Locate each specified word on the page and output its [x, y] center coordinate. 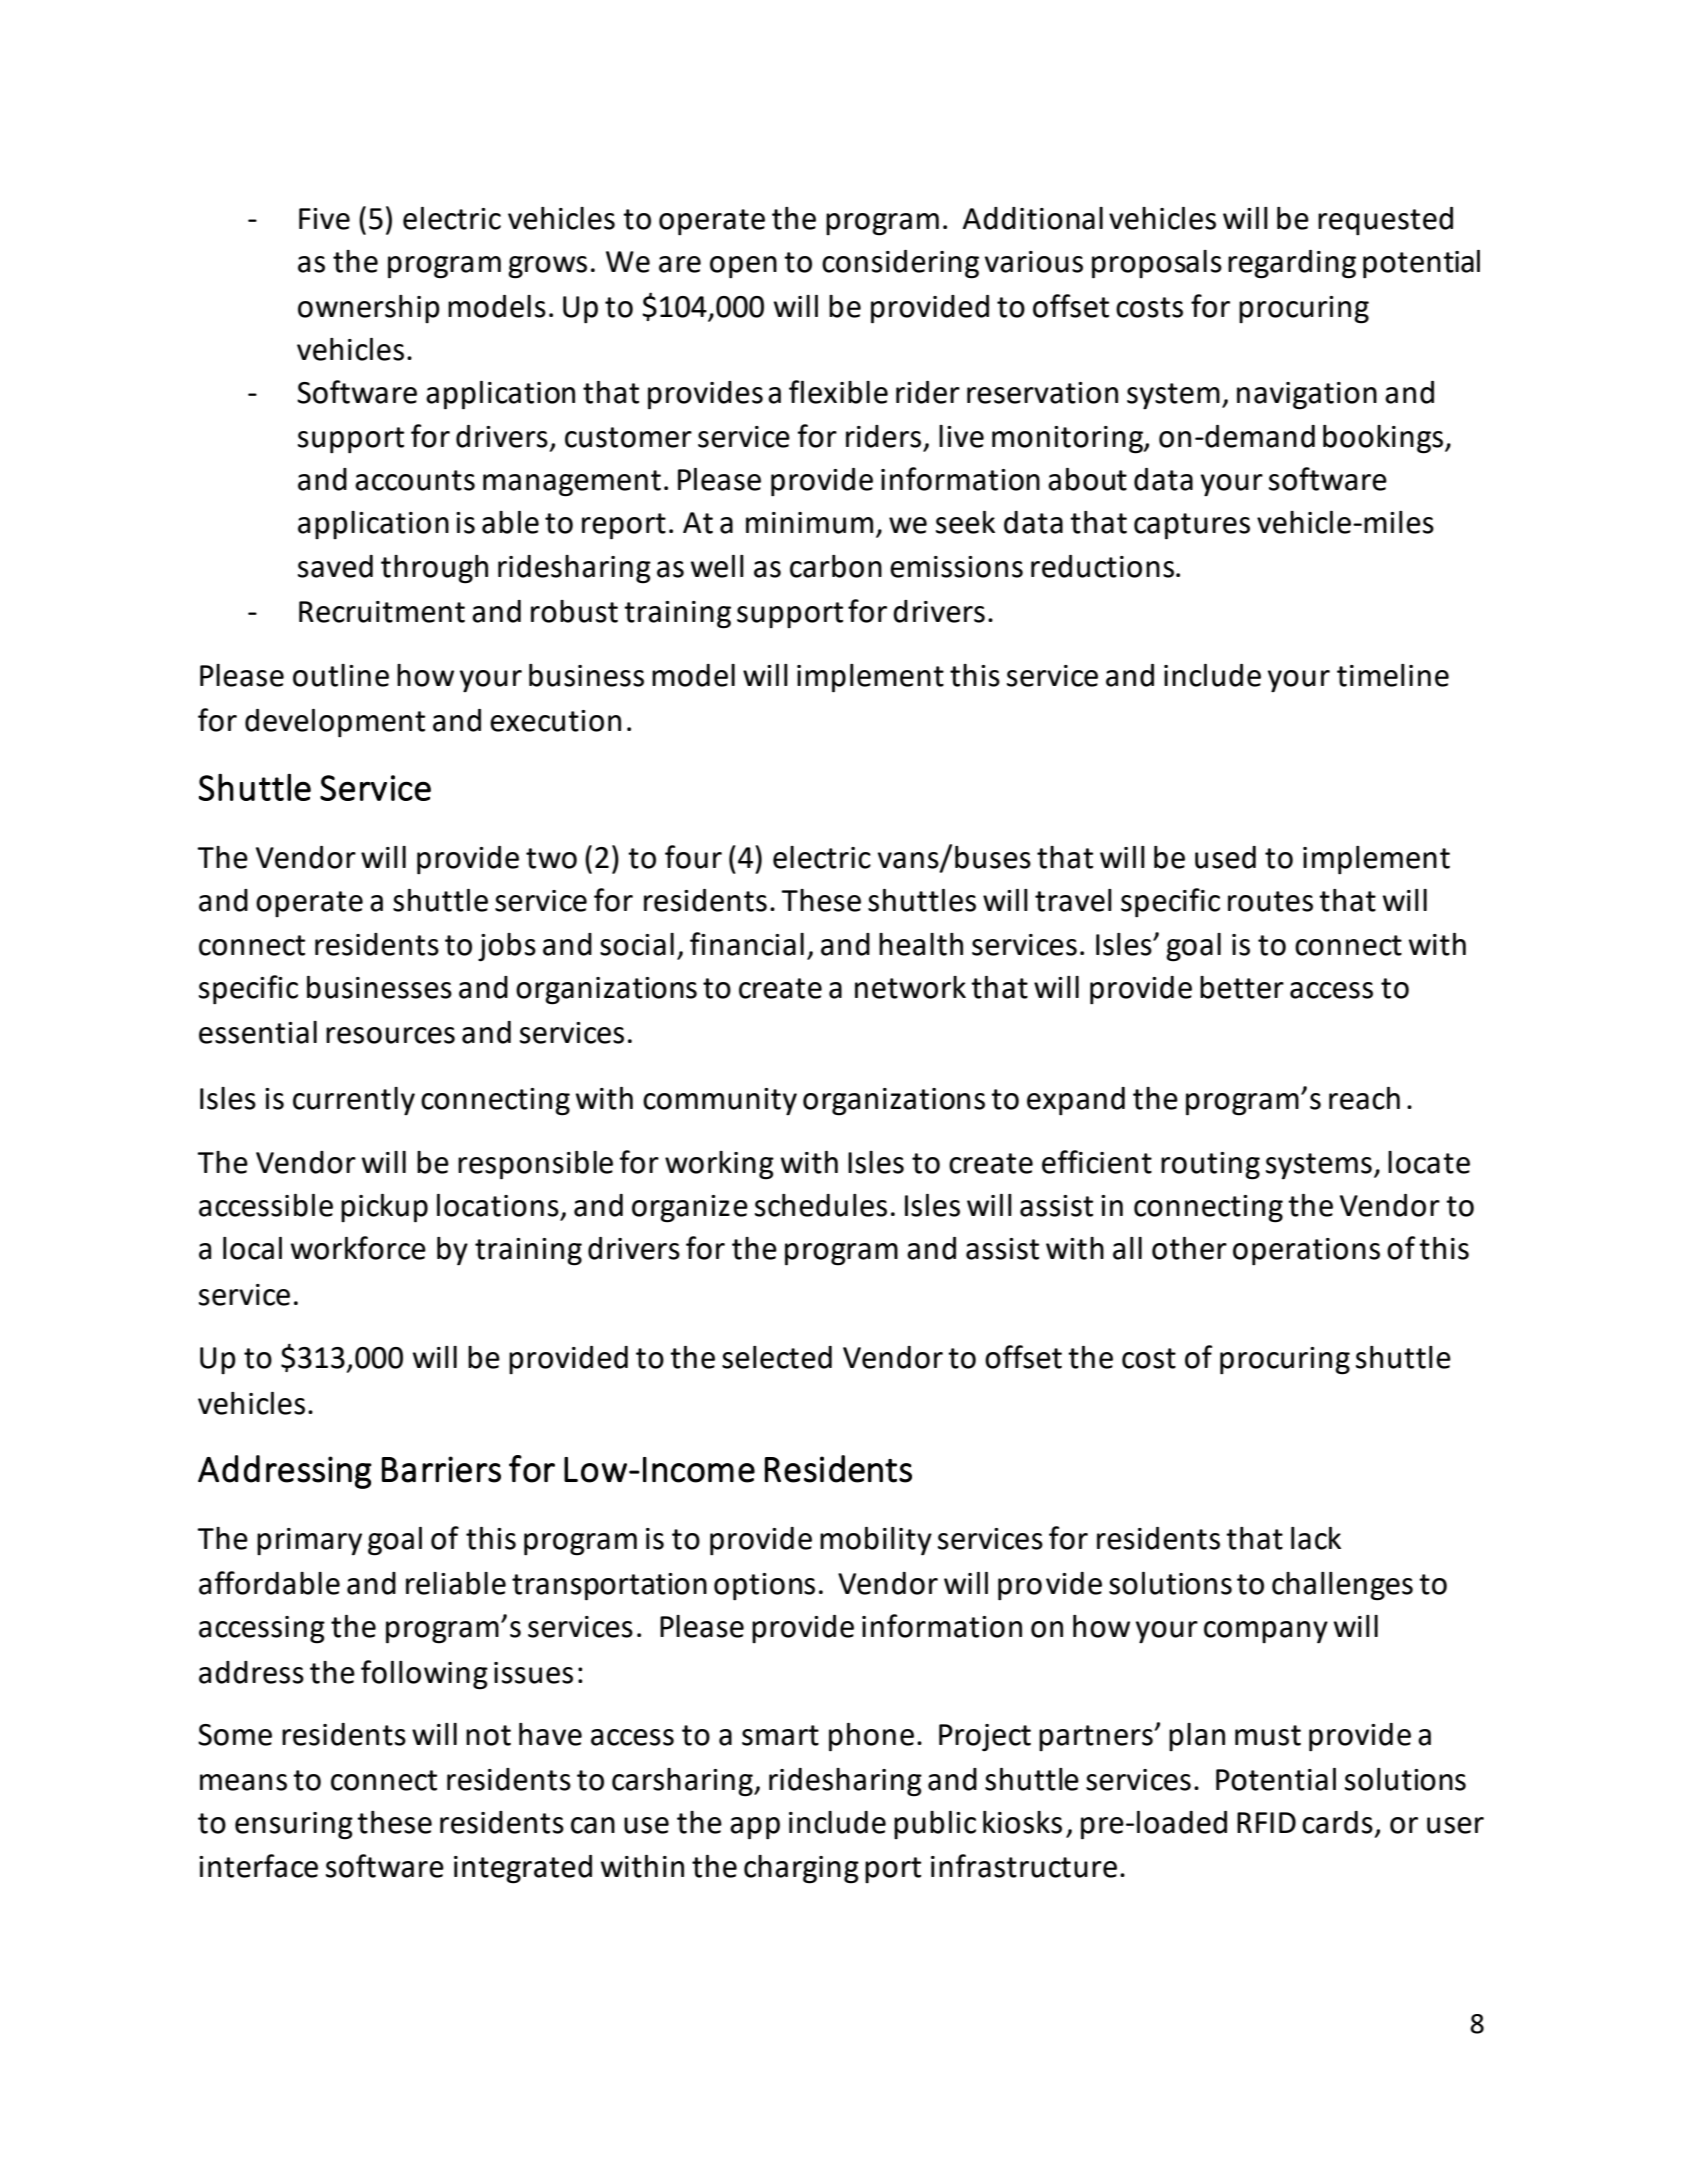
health [921, 944]
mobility [876, 1541]
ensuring [294, 1826]
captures [1192, 526]
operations [1306, 1251]
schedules [821, 1205]
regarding [1292, 264]
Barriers [441, 1469]
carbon [836, 566]
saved [335, 566]
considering [900, 264]
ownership [369, 309]
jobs [507, 947]
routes [1270, 901]
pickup [384, 1208]
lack [1316, 1538]
